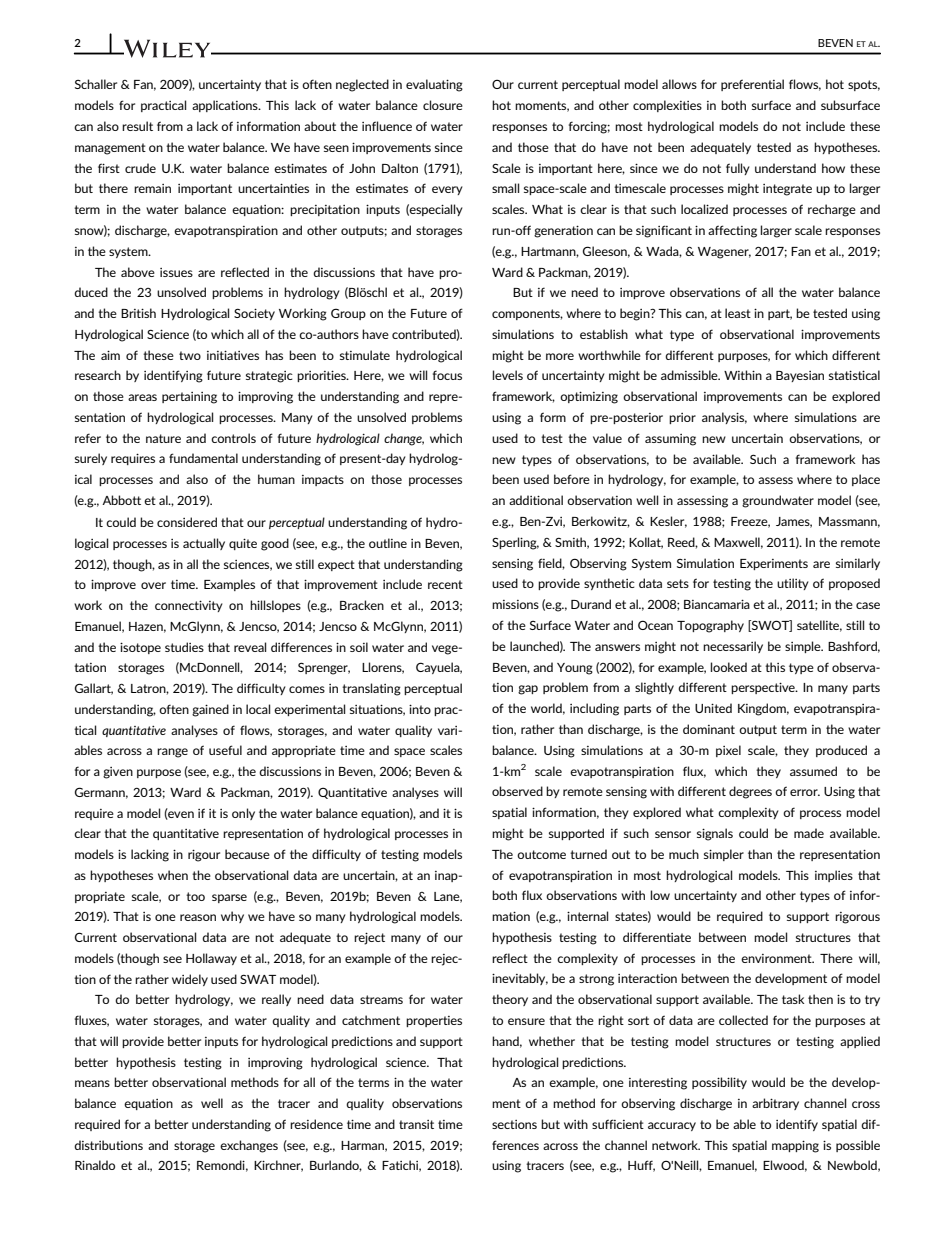  Describe the element at coordinates (416, 1124) in the document. I see `transit` at that location.
